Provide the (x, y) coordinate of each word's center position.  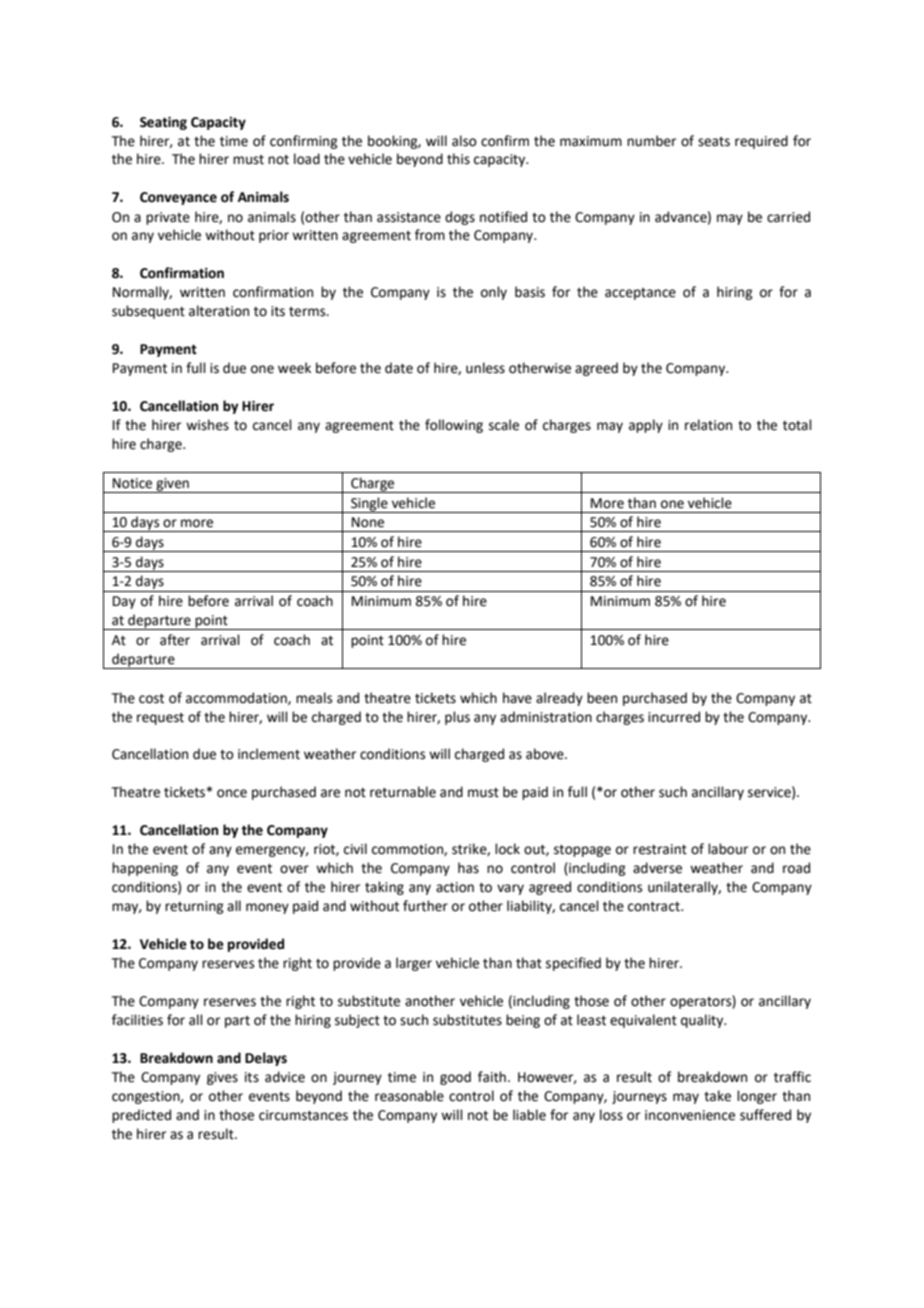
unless (485, 368)
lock (507, 849)
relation (708, 425)
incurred (674, 717)
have (517, 698)
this (458, 159)
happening (145, 869)
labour (728, 849)
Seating (163, 123)
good (455, 1078)
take (717, 1096)
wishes (207, 425)
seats (714, 142)
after (175, 640)
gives (222, 1078)
